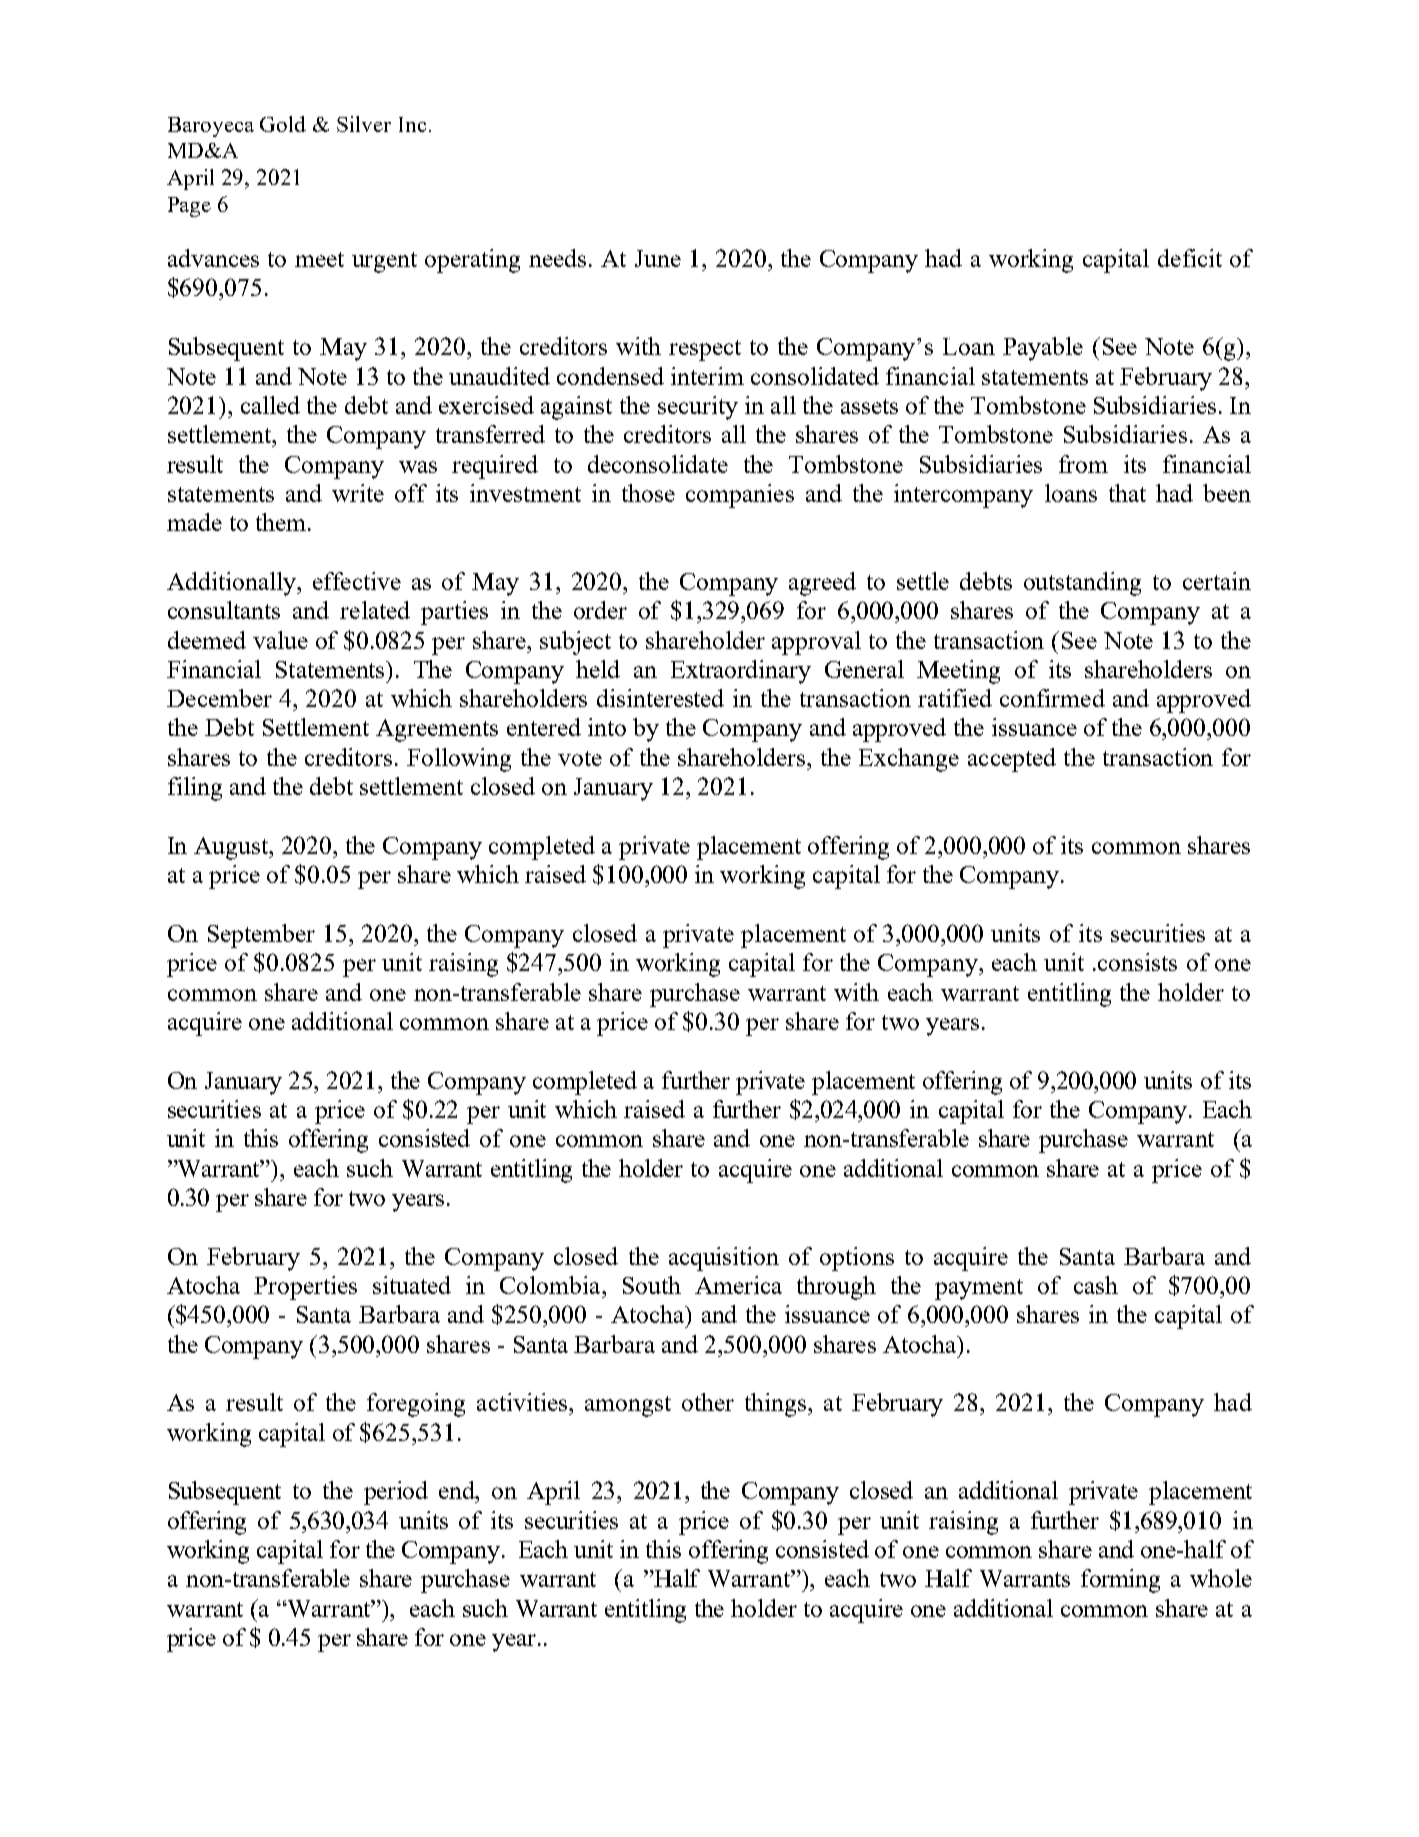 Image resolution: width=1419 pixels, height=1837 pixels. I want to click on Extraordinary, so click(741, 672).
